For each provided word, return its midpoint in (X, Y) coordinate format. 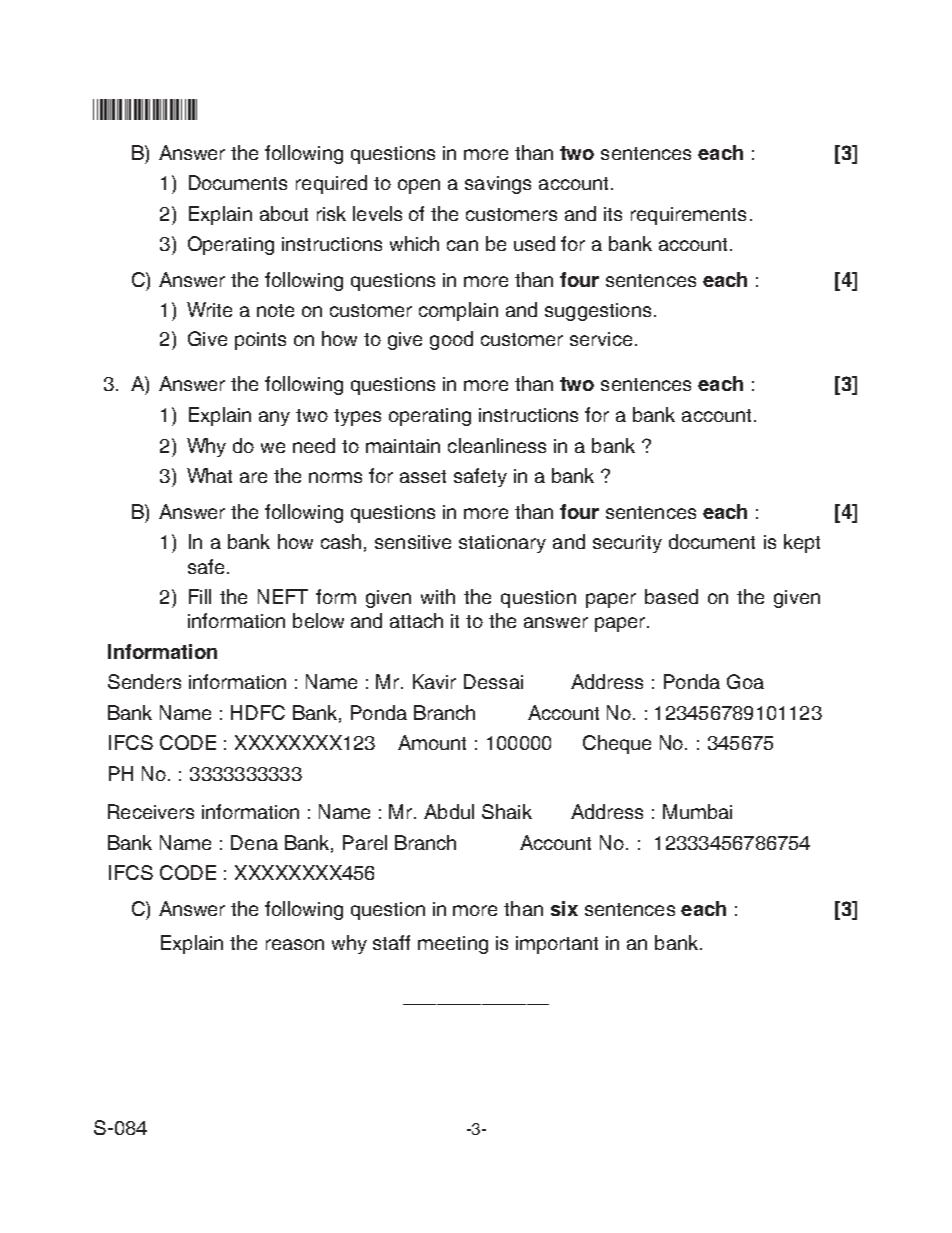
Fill (200, 596)
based (671, 596)
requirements (688, 216)
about (284, 213)
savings (498, 185)
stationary (502, 544)
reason (295, 944)
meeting (453, 945)
